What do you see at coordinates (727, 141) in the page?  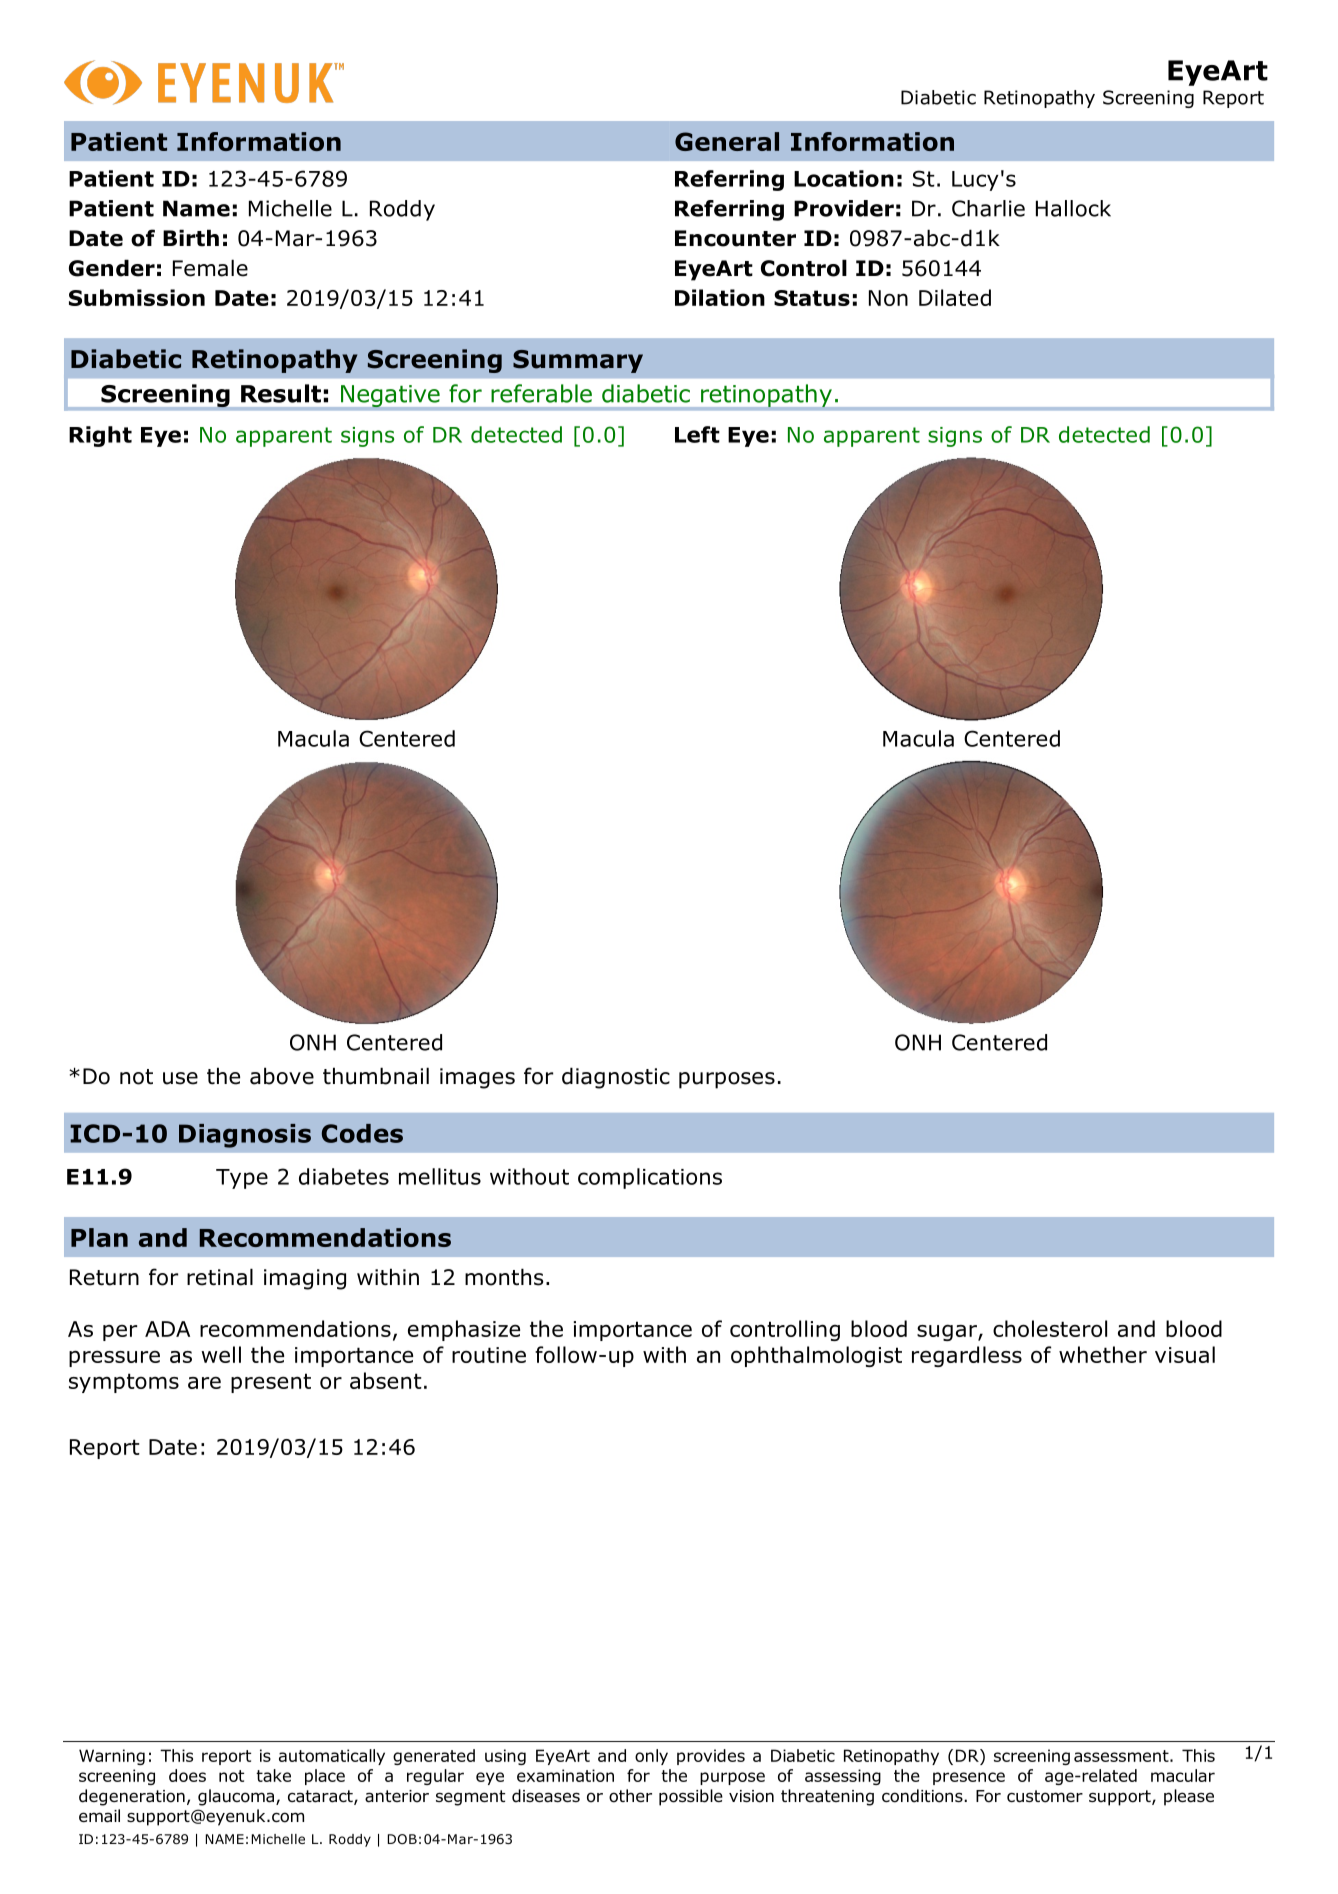 I see `General` at bounding box center [727, 141].
